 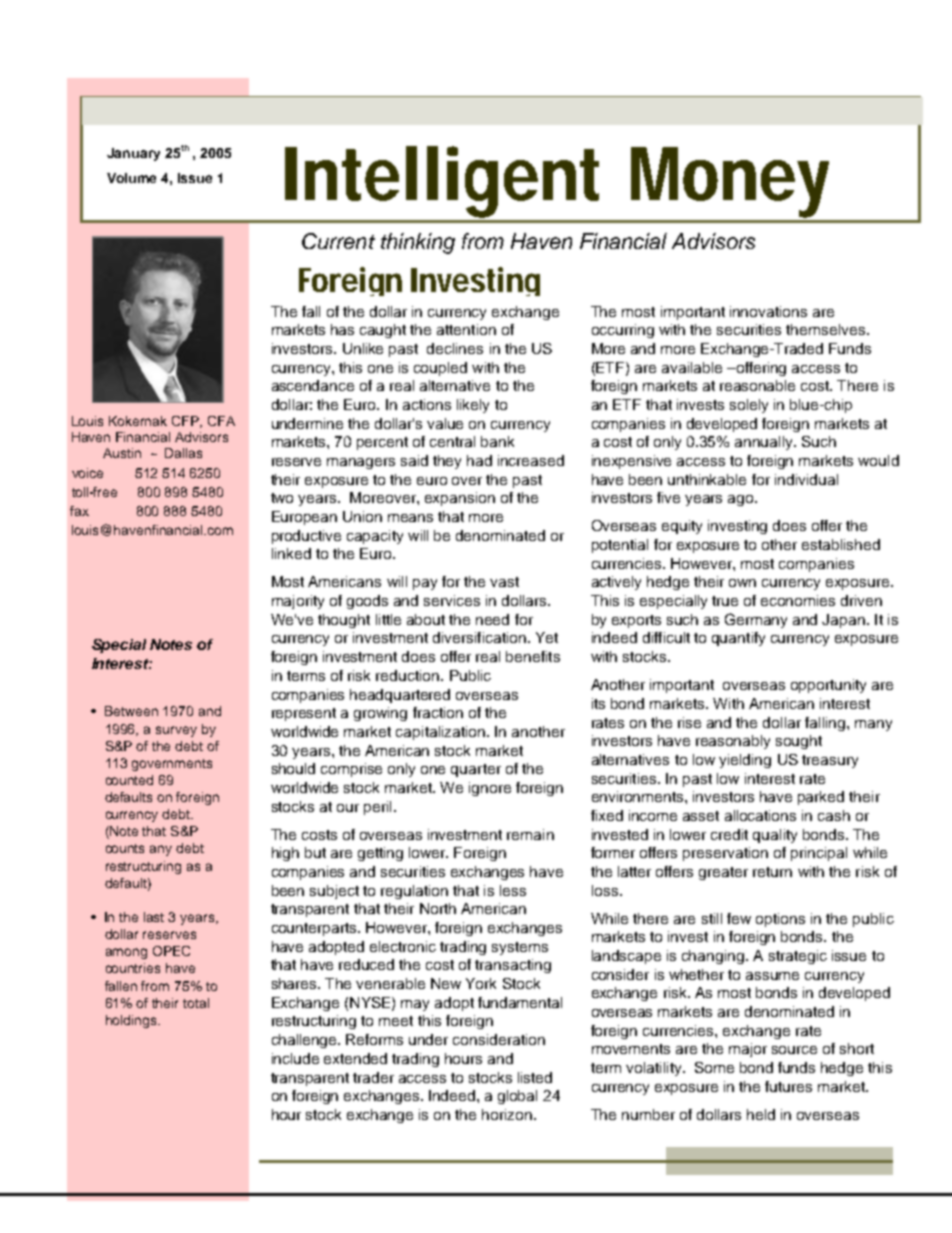 What do you see at coordinates (125, 848) in the screenshot?
I see `counts` at bounding box center [125, 848].
